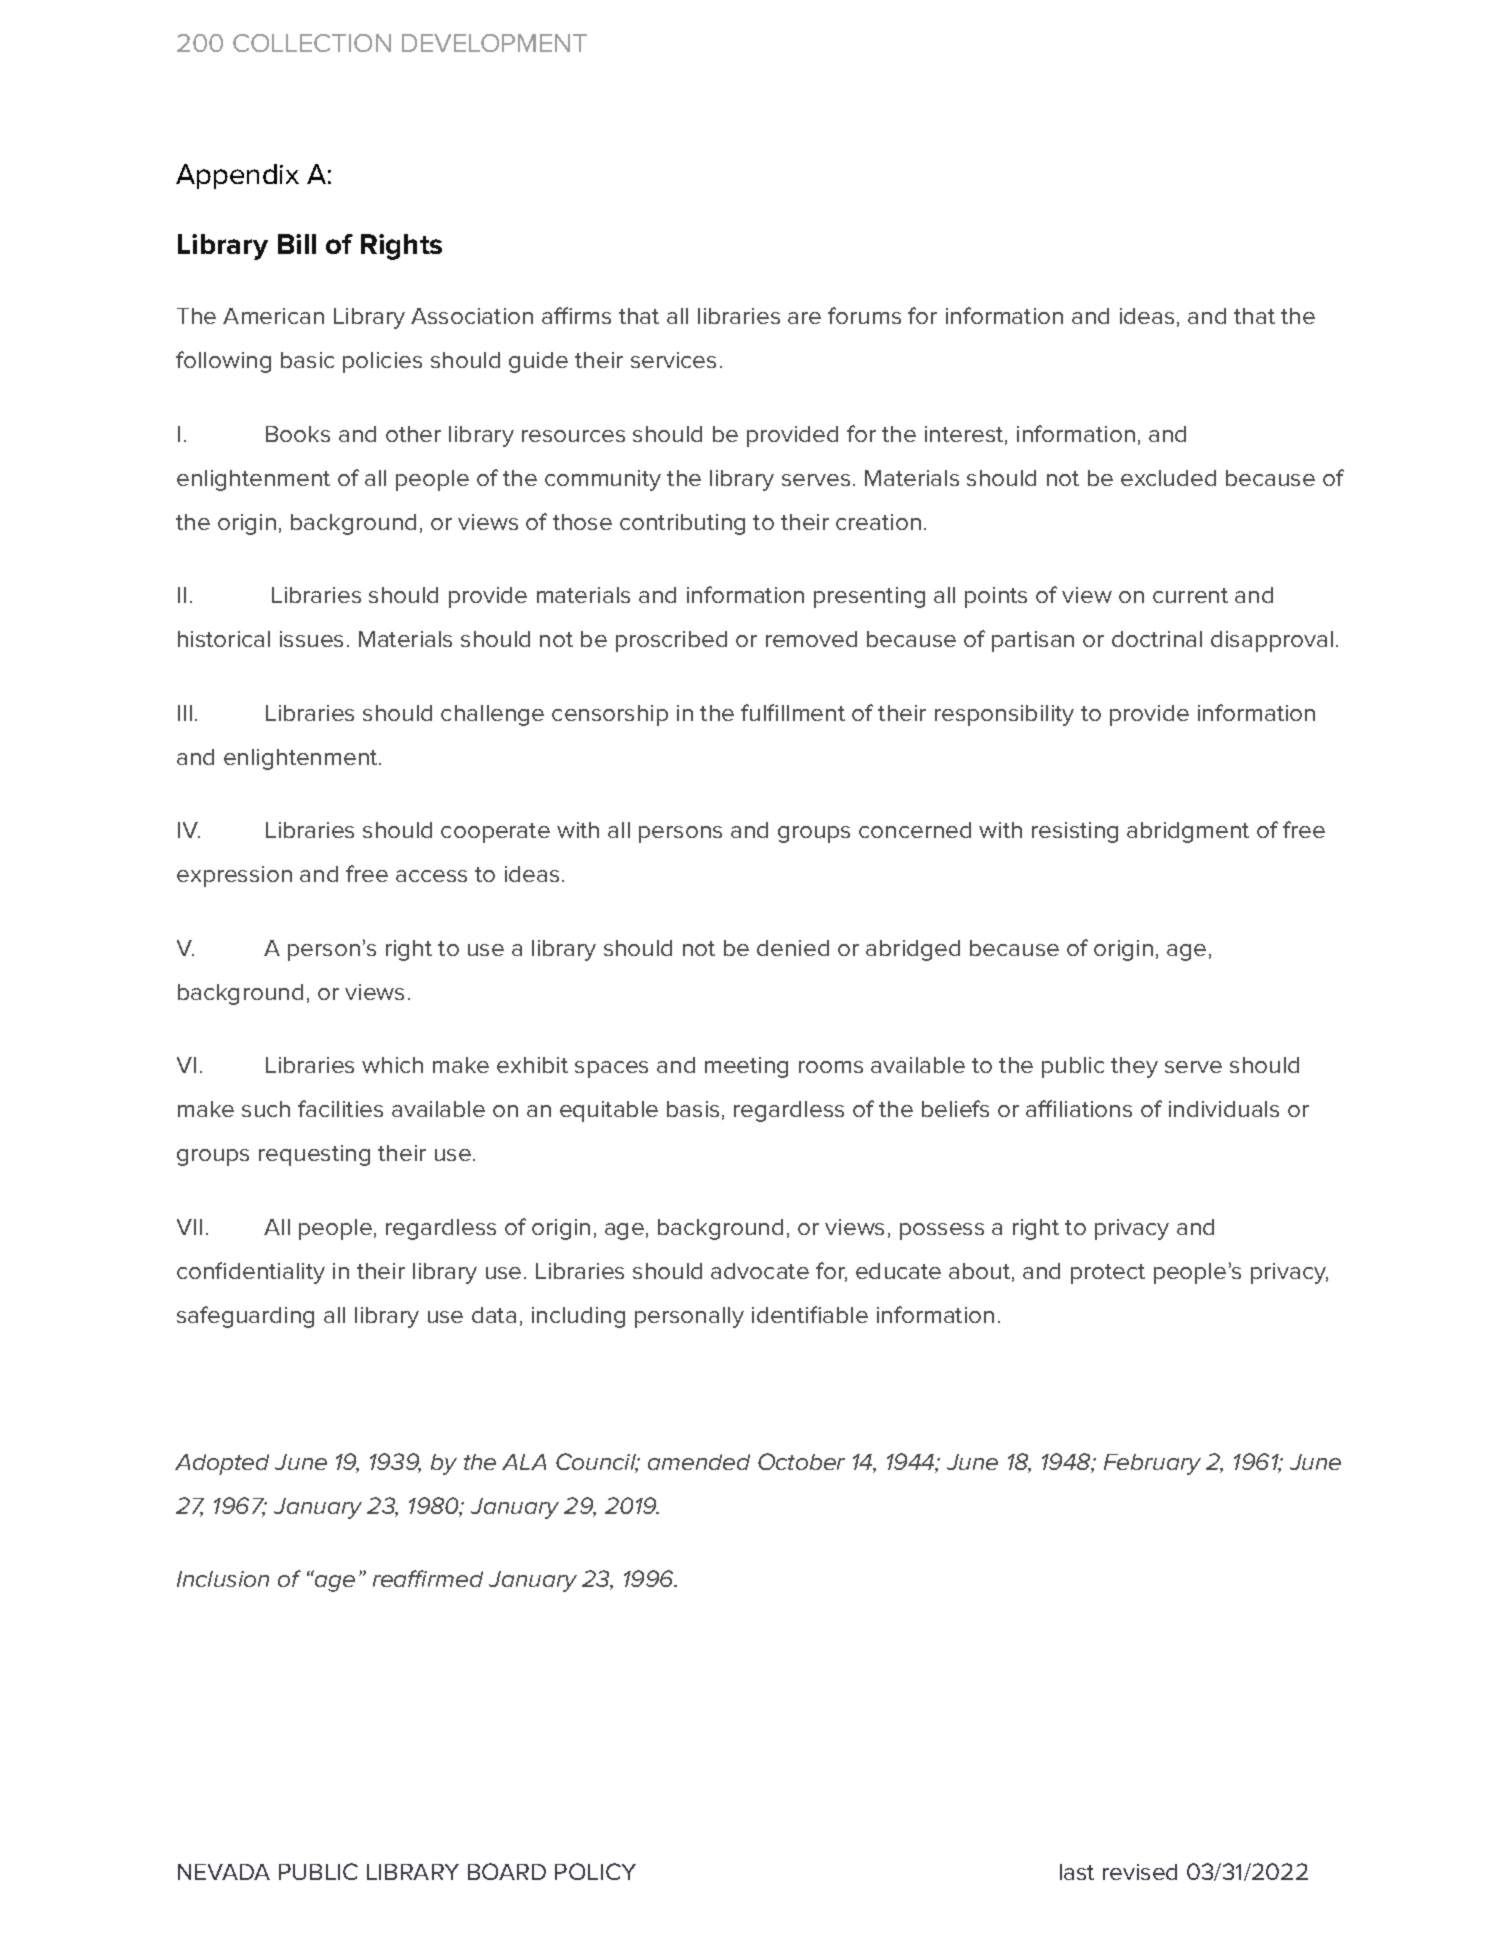  What do you see at coordinates (224, 1872) in the screenshot?
I see `NEVADA` at bounding box center [224, 1872].
